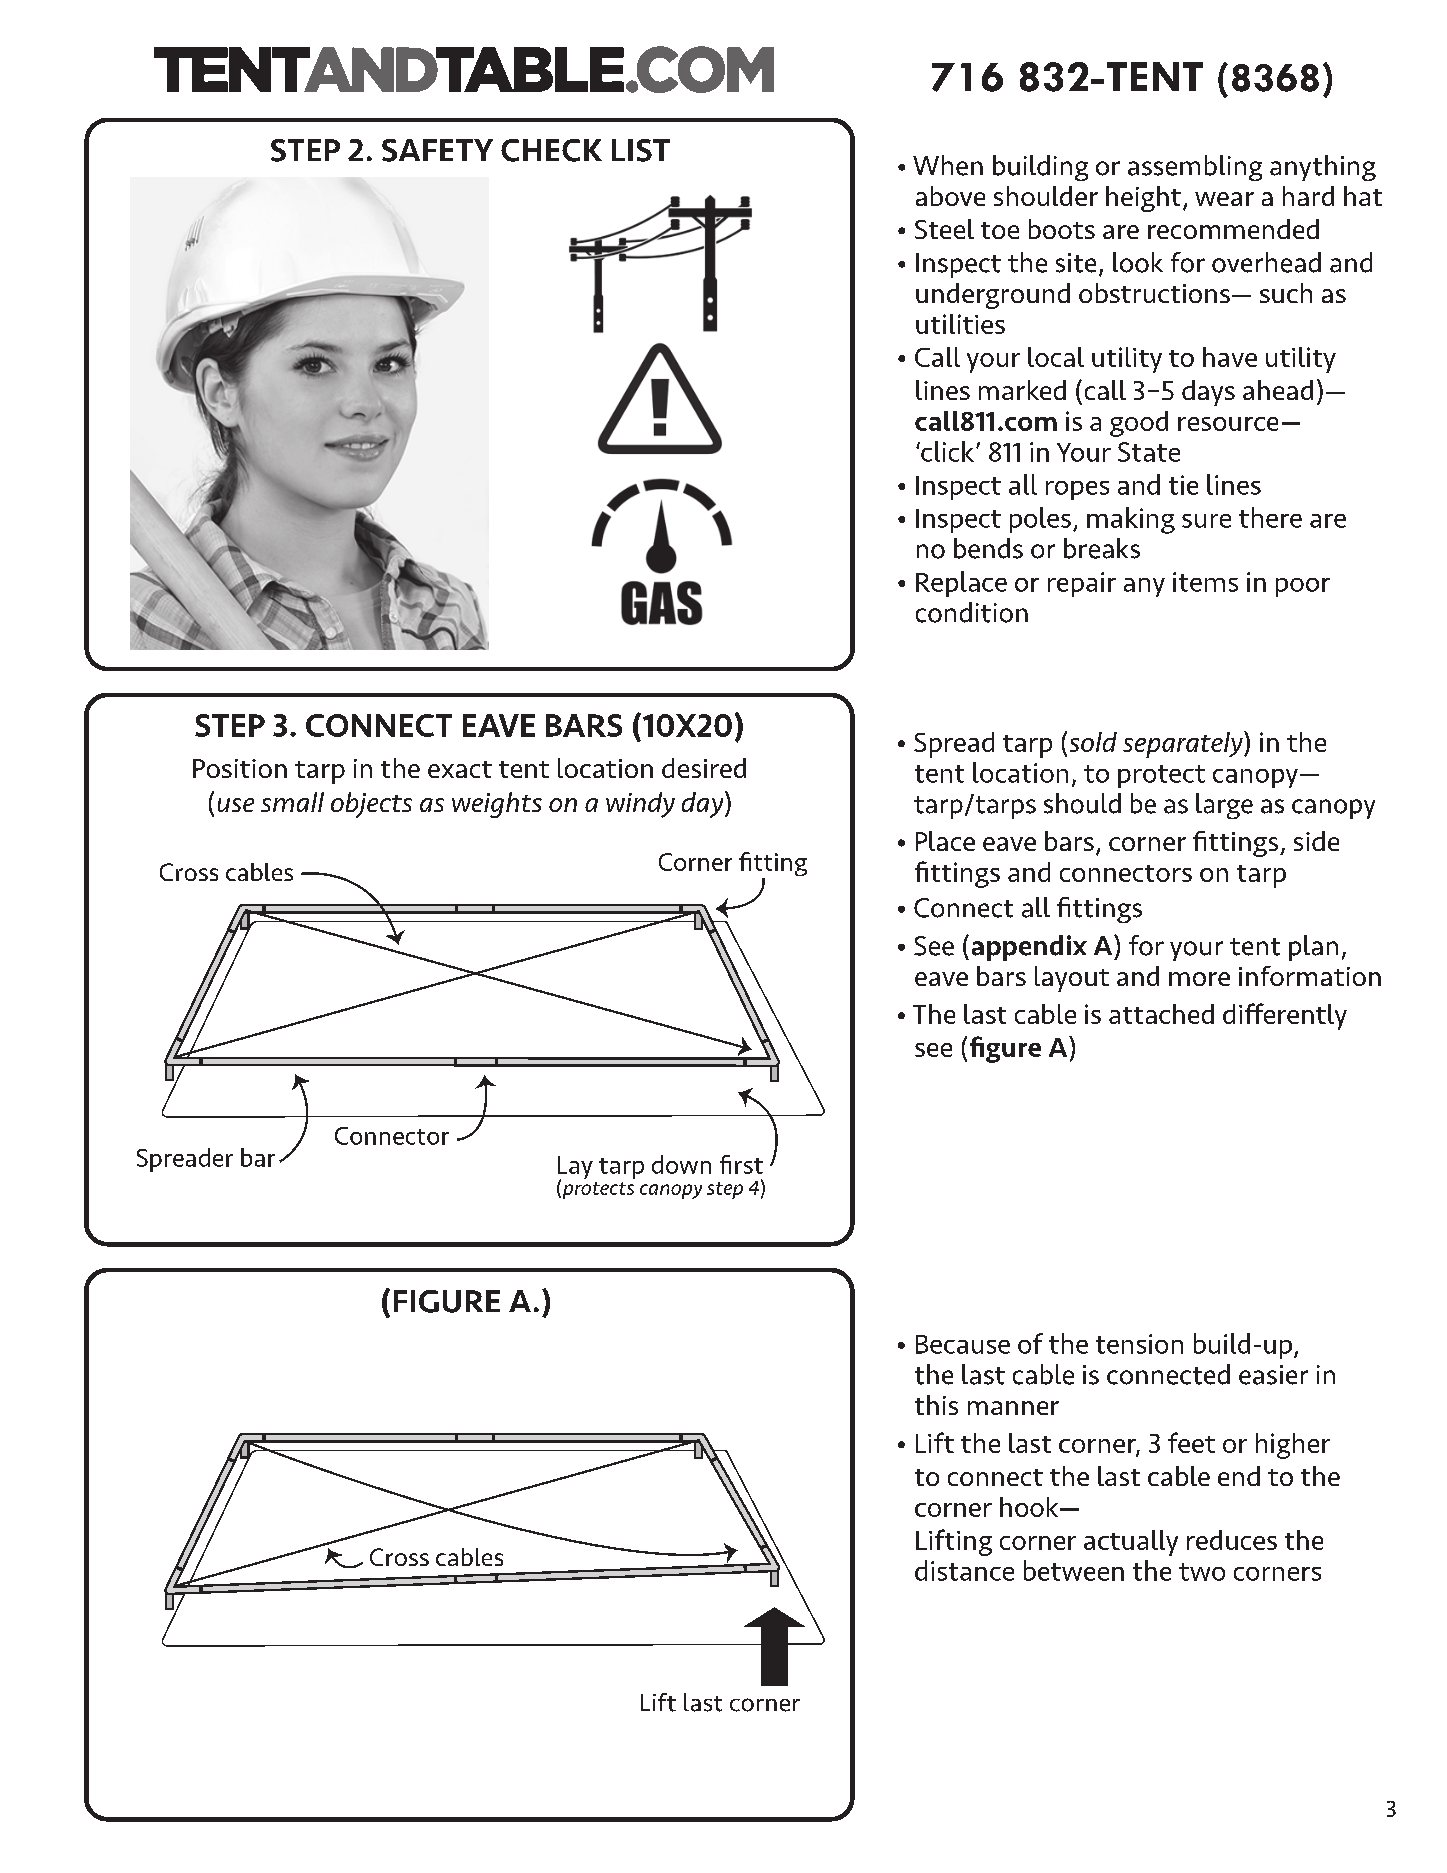  Describe the element at coordinates (681, 1164) in the screenshot. I see `down` at that location.
